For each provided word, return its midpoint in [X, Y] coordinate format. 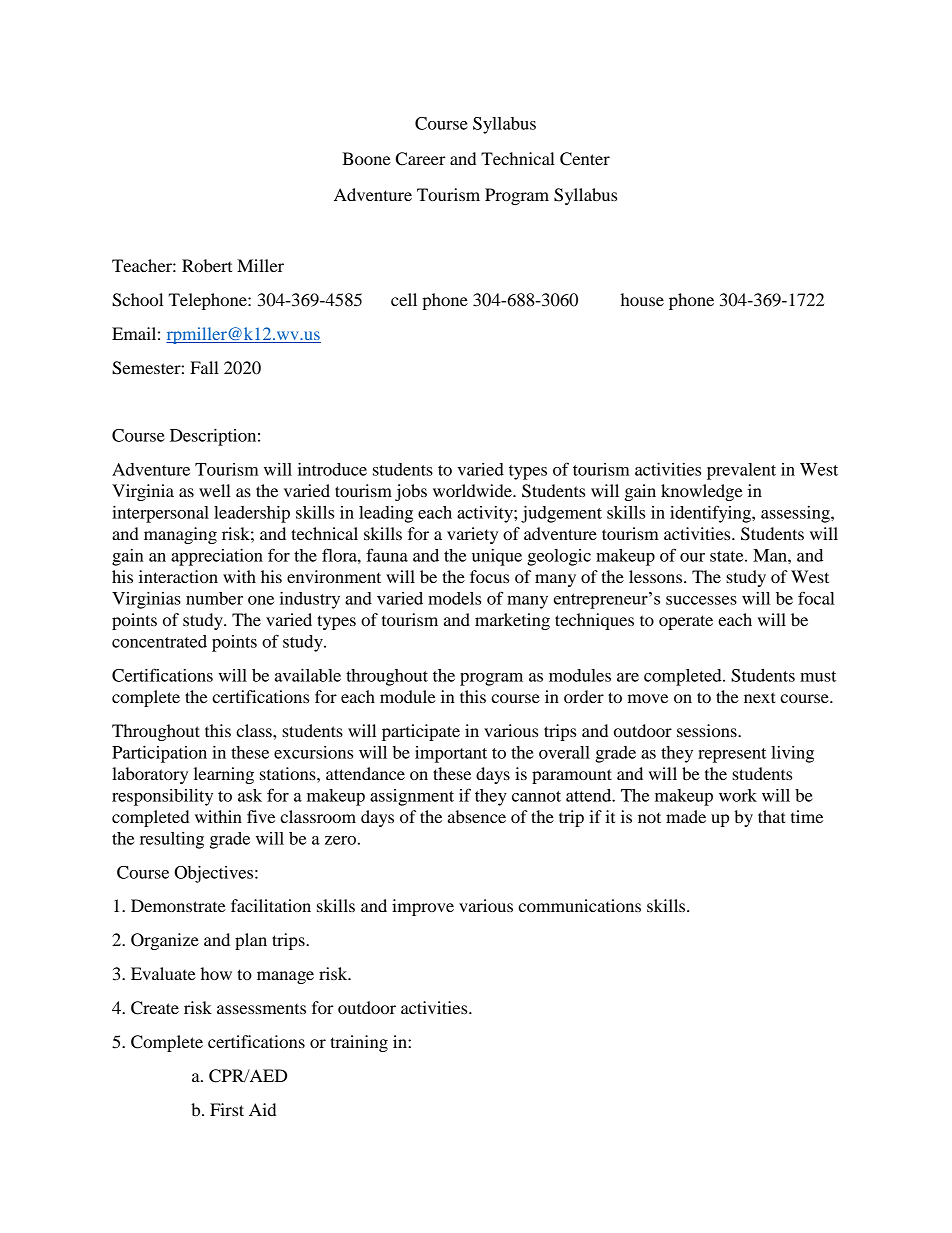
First [227, 1109]
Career [421, 159]
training [359, 1043]
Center [585, 159]
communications [579, 905]
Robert [207, 265]
